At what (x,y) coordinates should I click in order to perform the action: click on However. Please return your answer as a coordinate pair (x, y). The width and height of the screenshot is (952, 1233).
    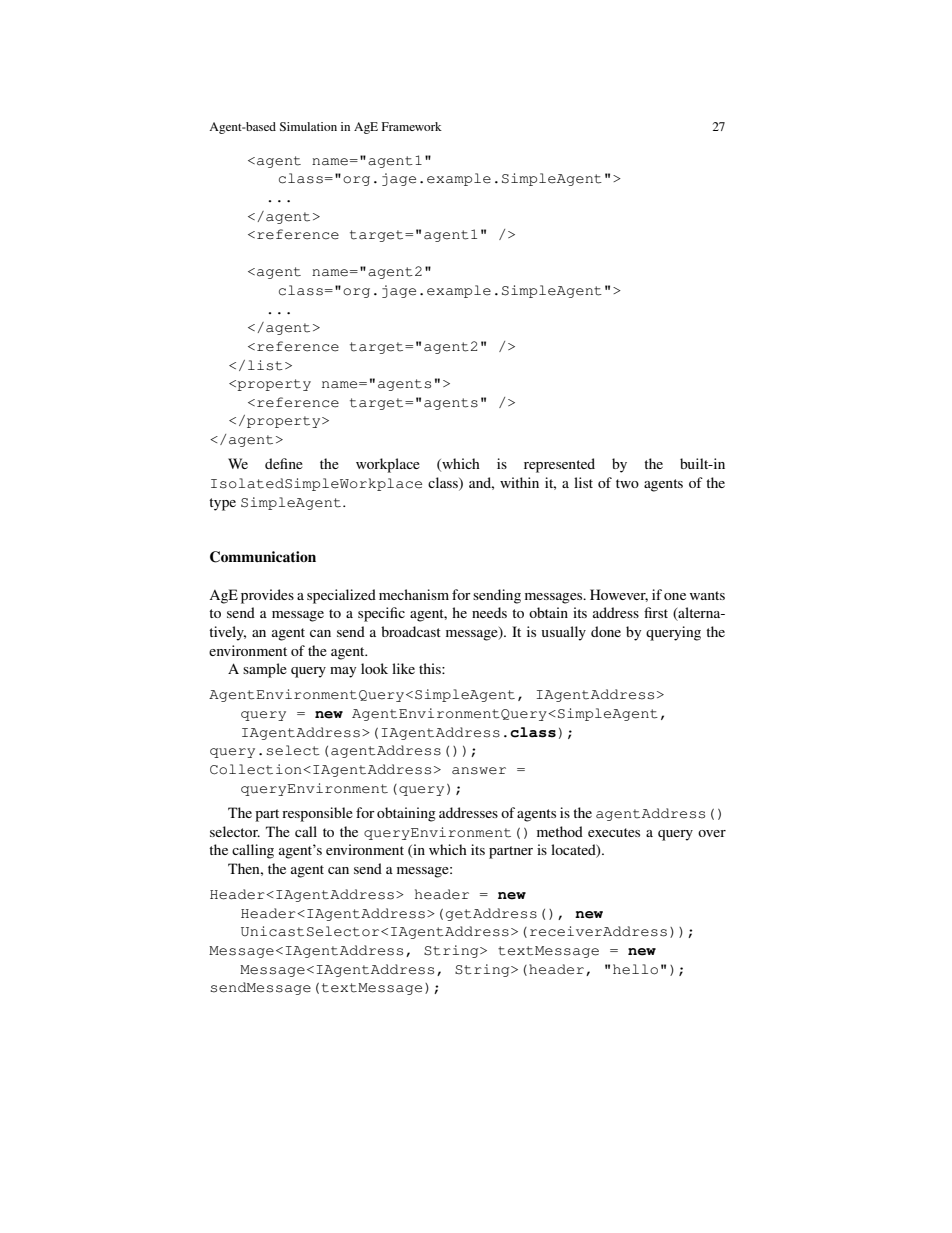
    Looking at the image, I should click on (619, 595).
